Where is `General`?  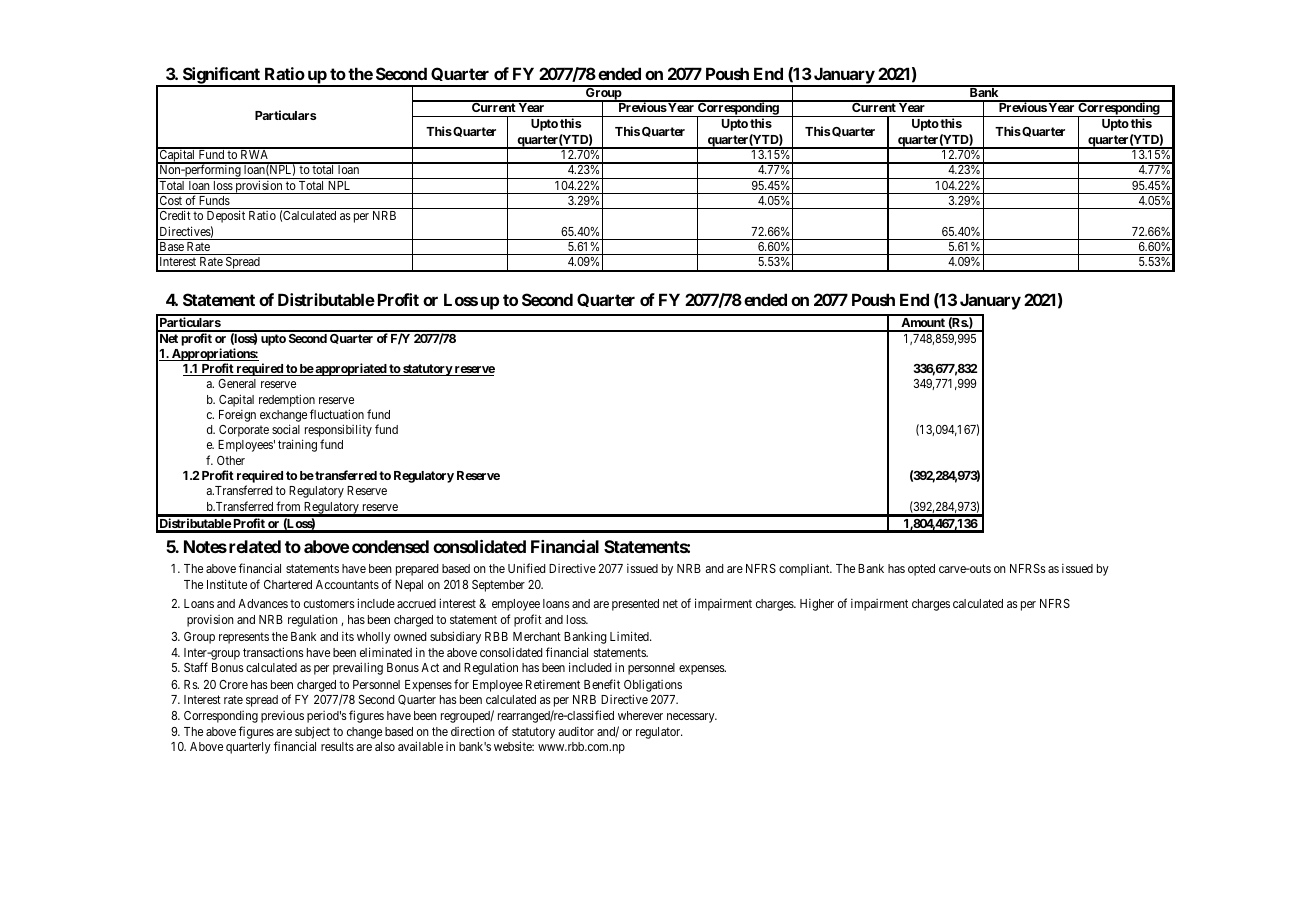
General is located at coordinates (237, 383).
